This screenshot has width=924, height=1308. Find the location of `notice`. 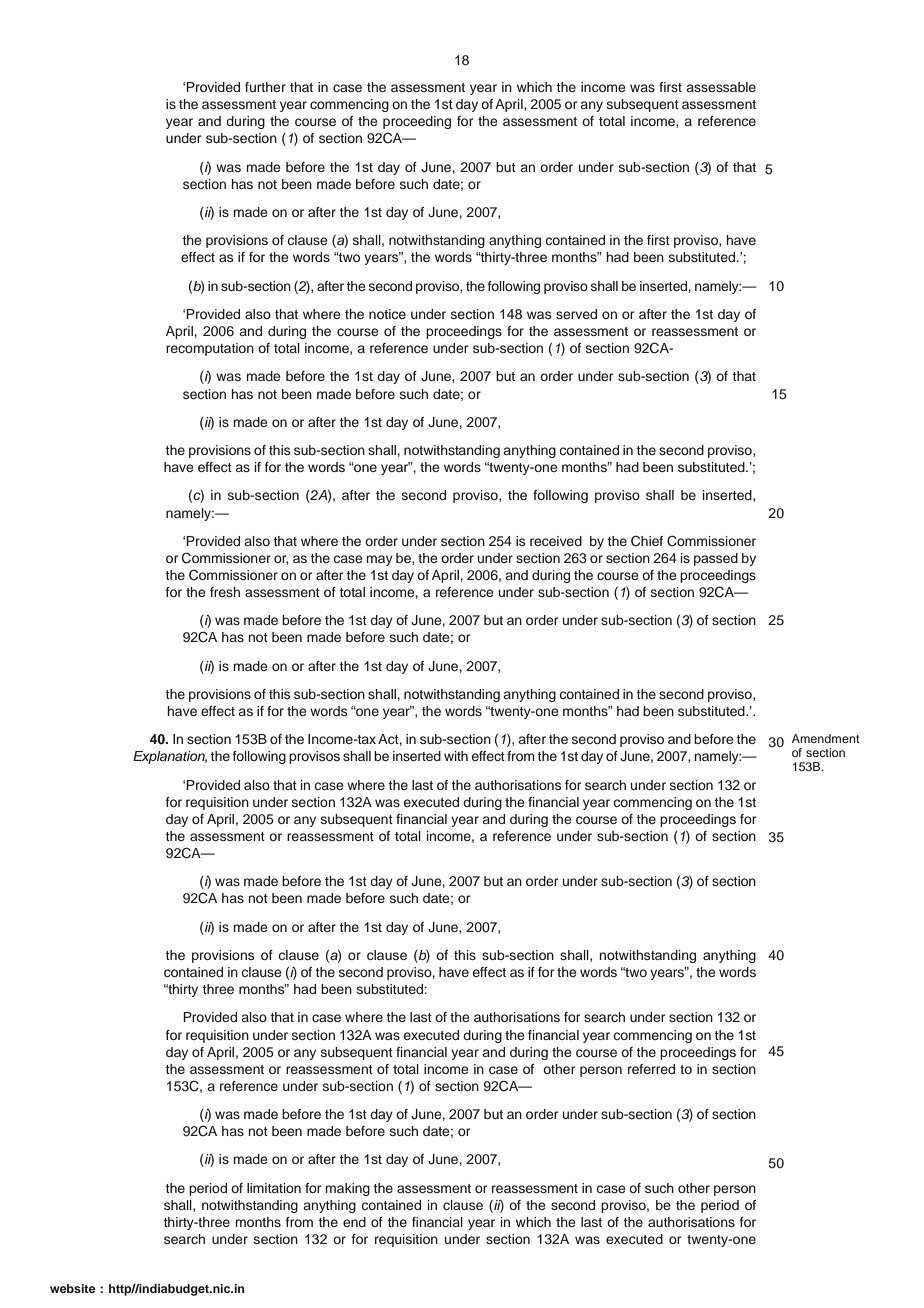

notice is located at coordinates (387, 314).
